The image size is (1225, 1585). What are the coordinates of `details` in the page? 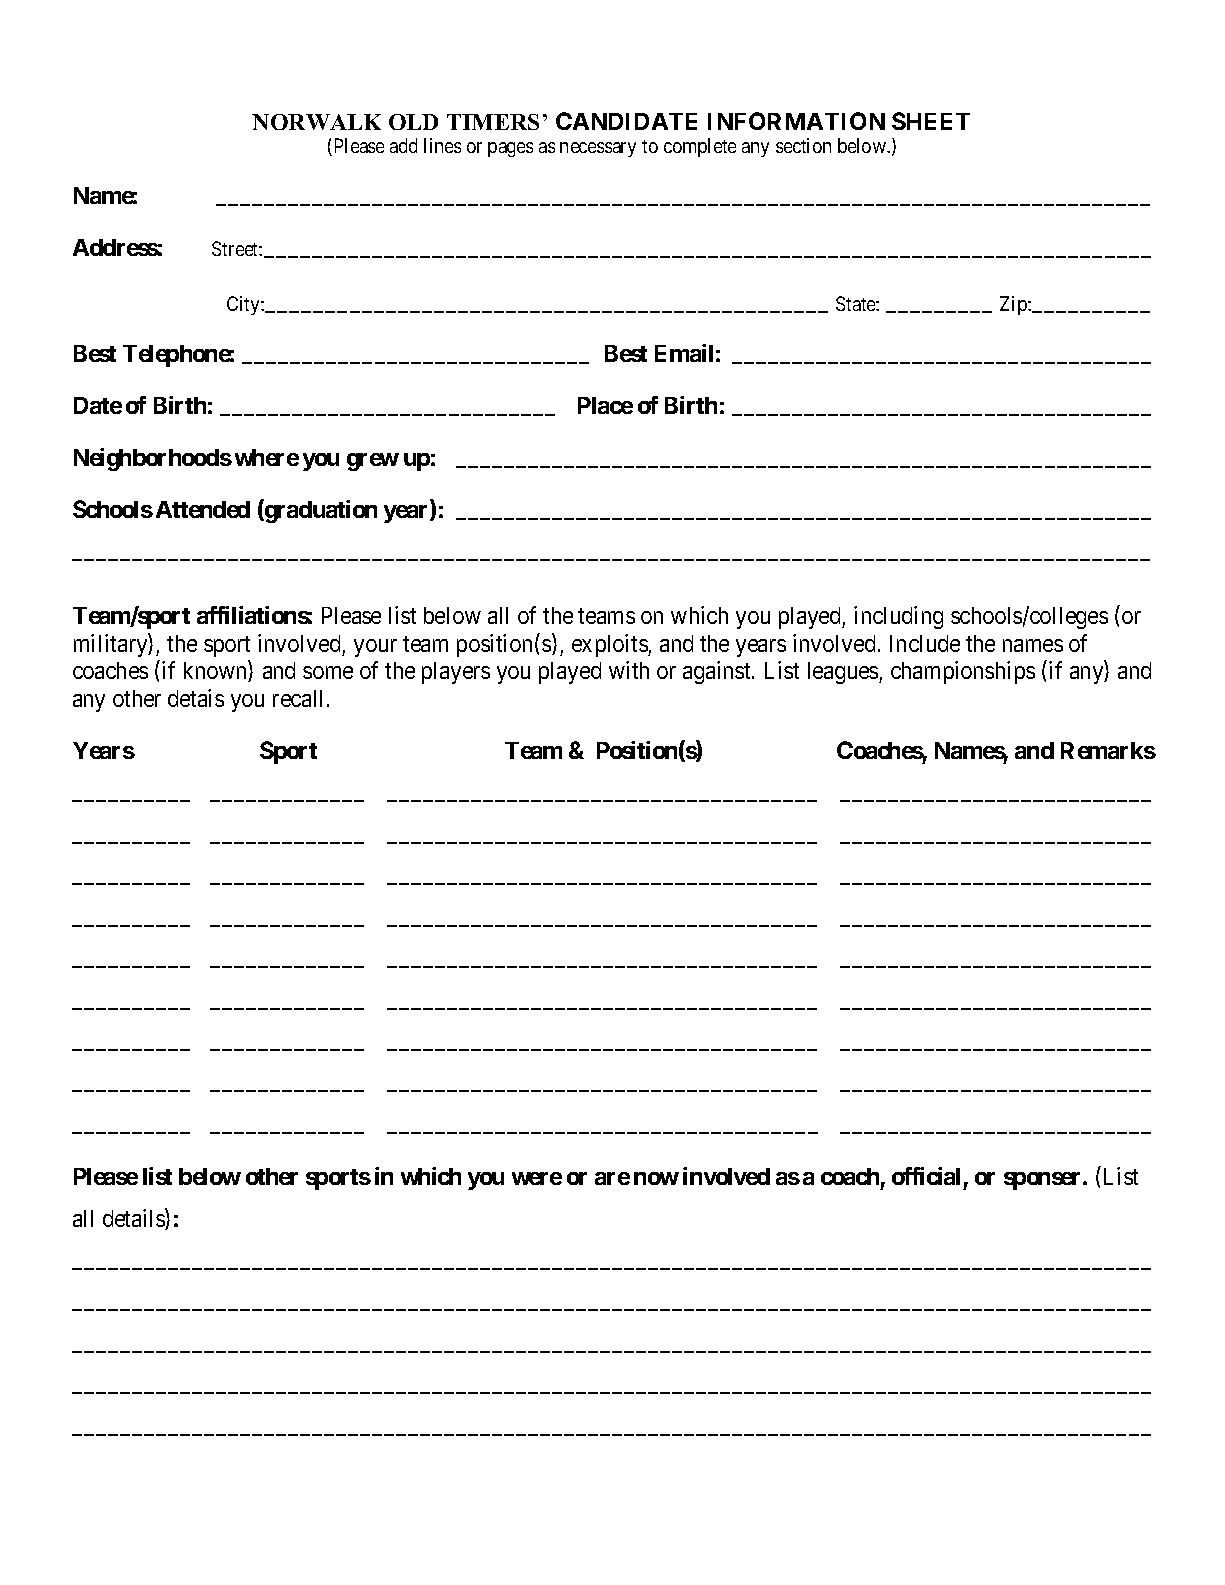 It's located at (134, 1219).
